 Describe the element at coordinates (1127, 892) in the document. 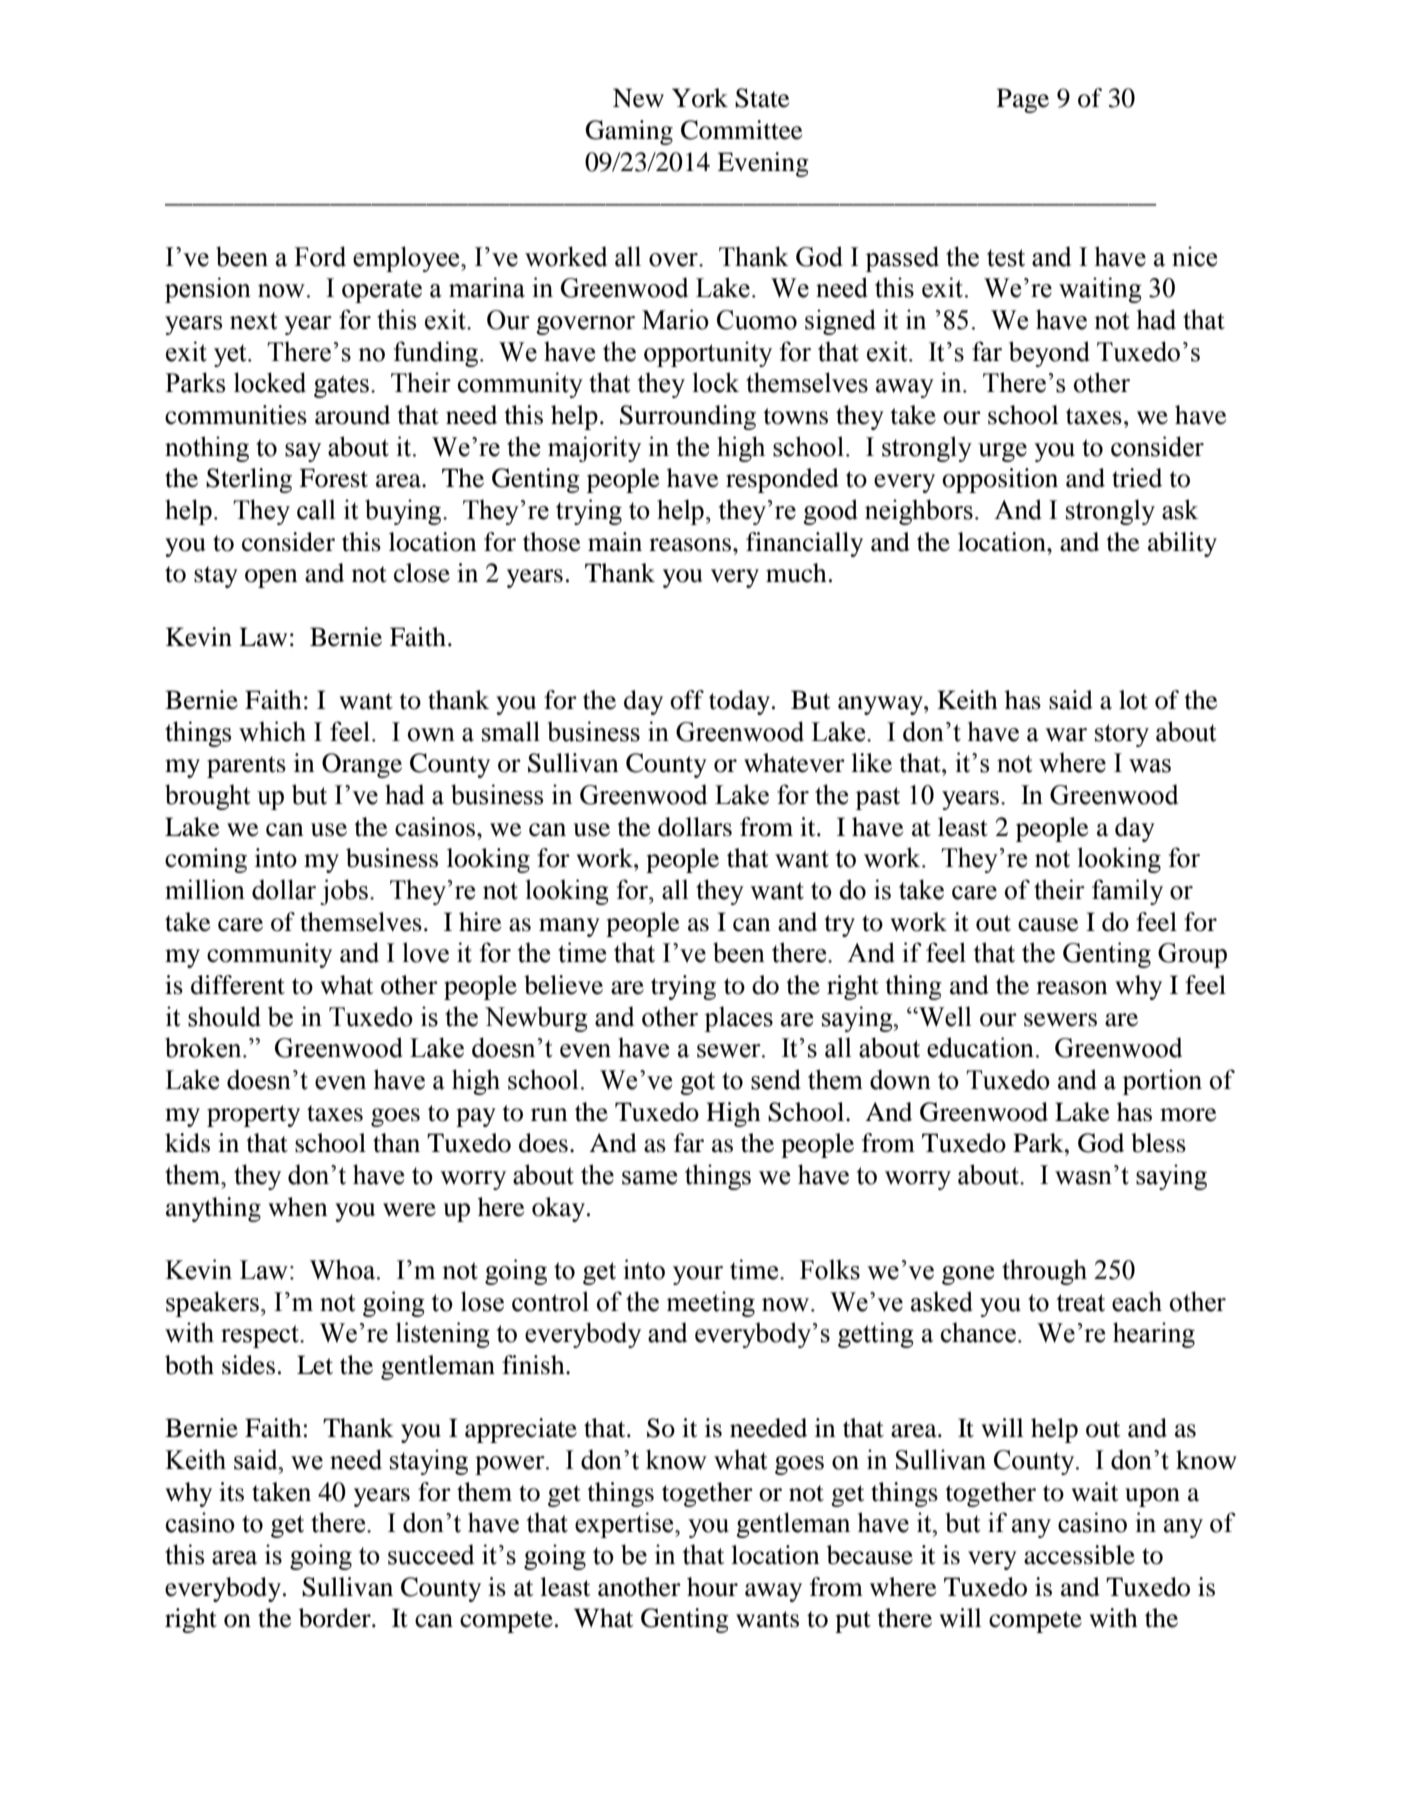

I see `family` at that location.
